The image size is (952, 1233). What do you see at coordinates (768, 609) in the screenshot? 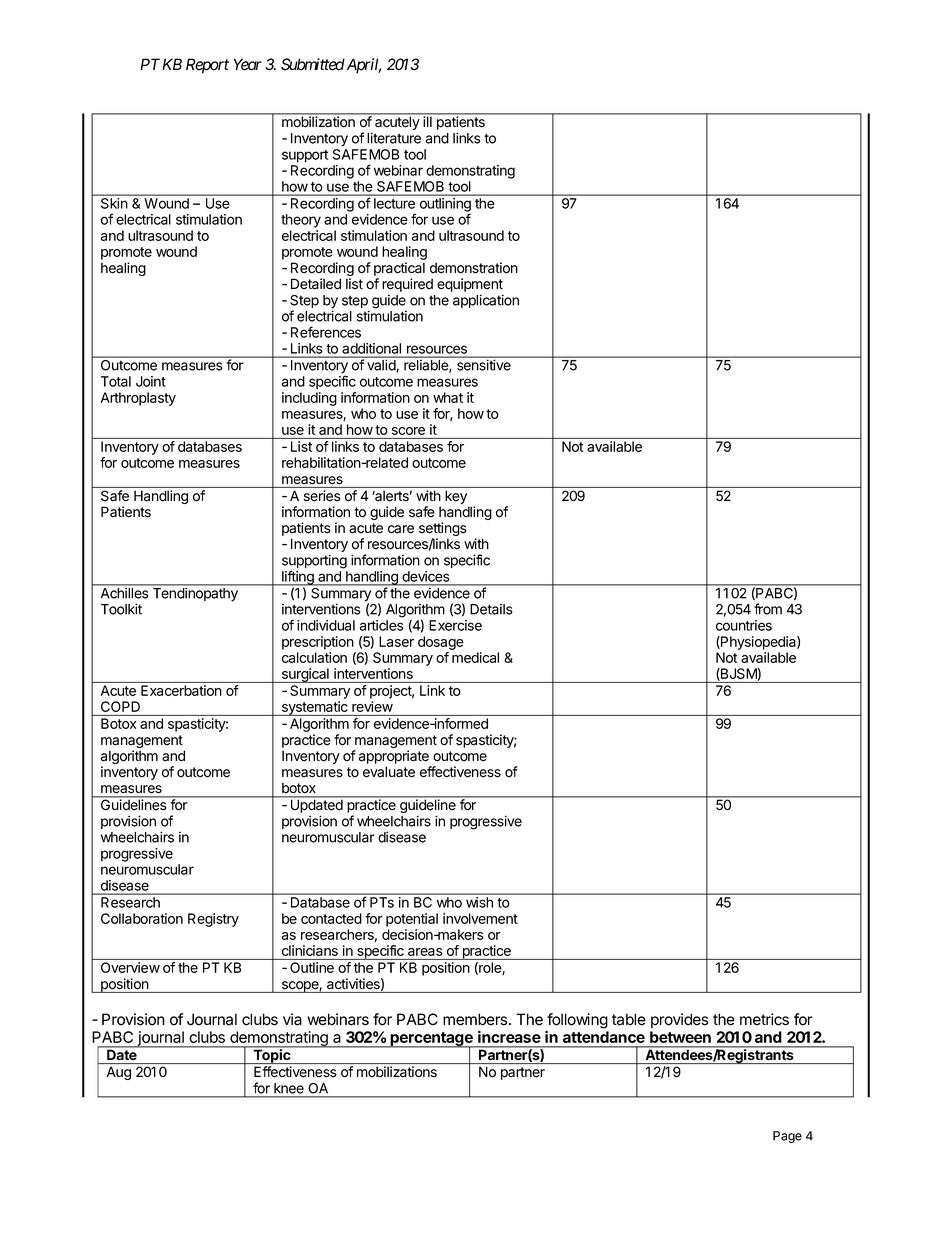
I see `from` at bounding box center [768, 609].
